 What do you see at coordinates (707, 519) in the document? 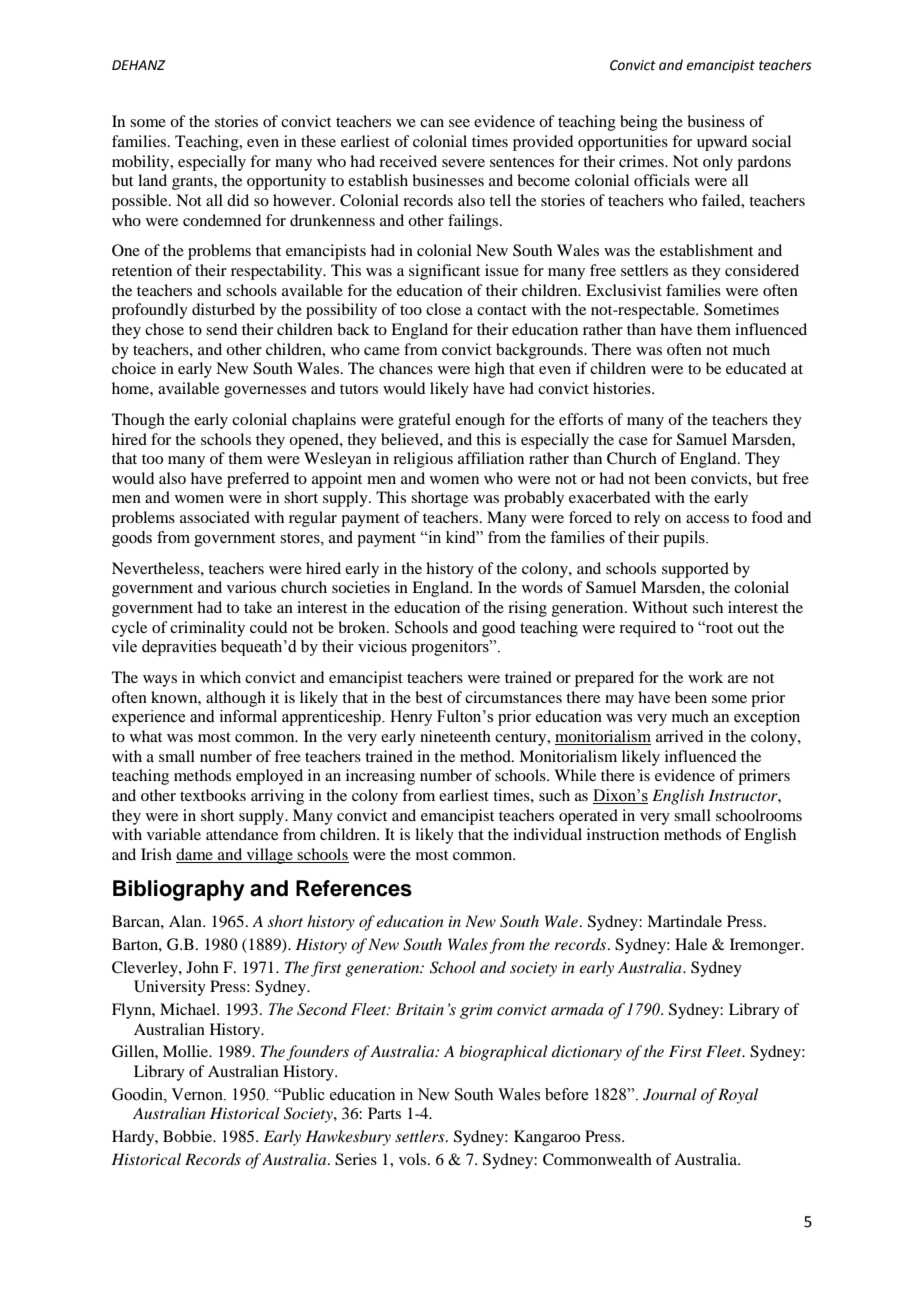
I see `access` at bounding box center [707, 519].
